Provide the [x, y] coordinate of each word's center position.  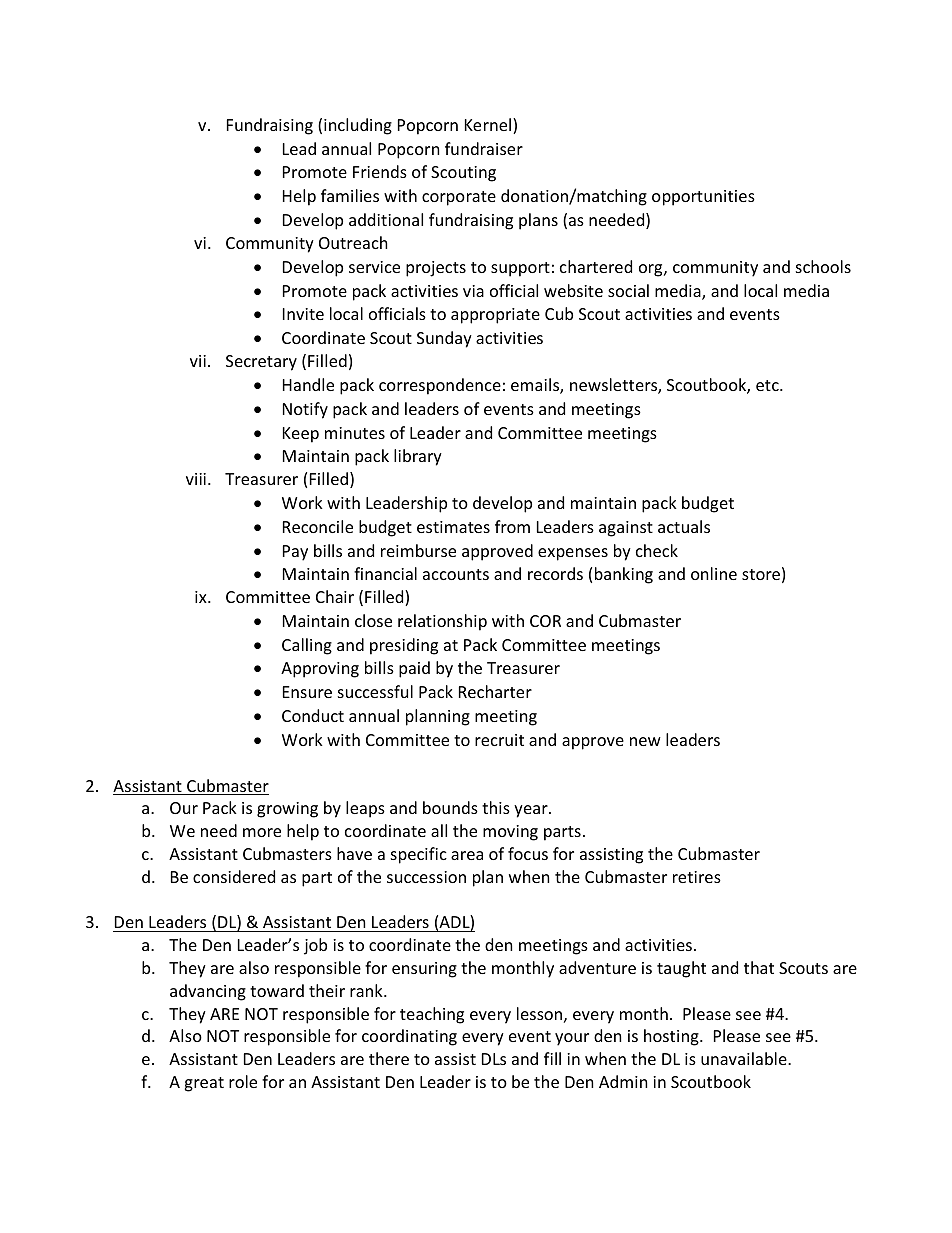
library [418, 457]
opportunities [703, 198]
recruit [499, 740]
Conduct [313, 715]
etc [768, 385]
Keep [301, 435]
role [243, 1081]
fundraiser [484, 148]
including [358, 126]
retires [697, 877]
